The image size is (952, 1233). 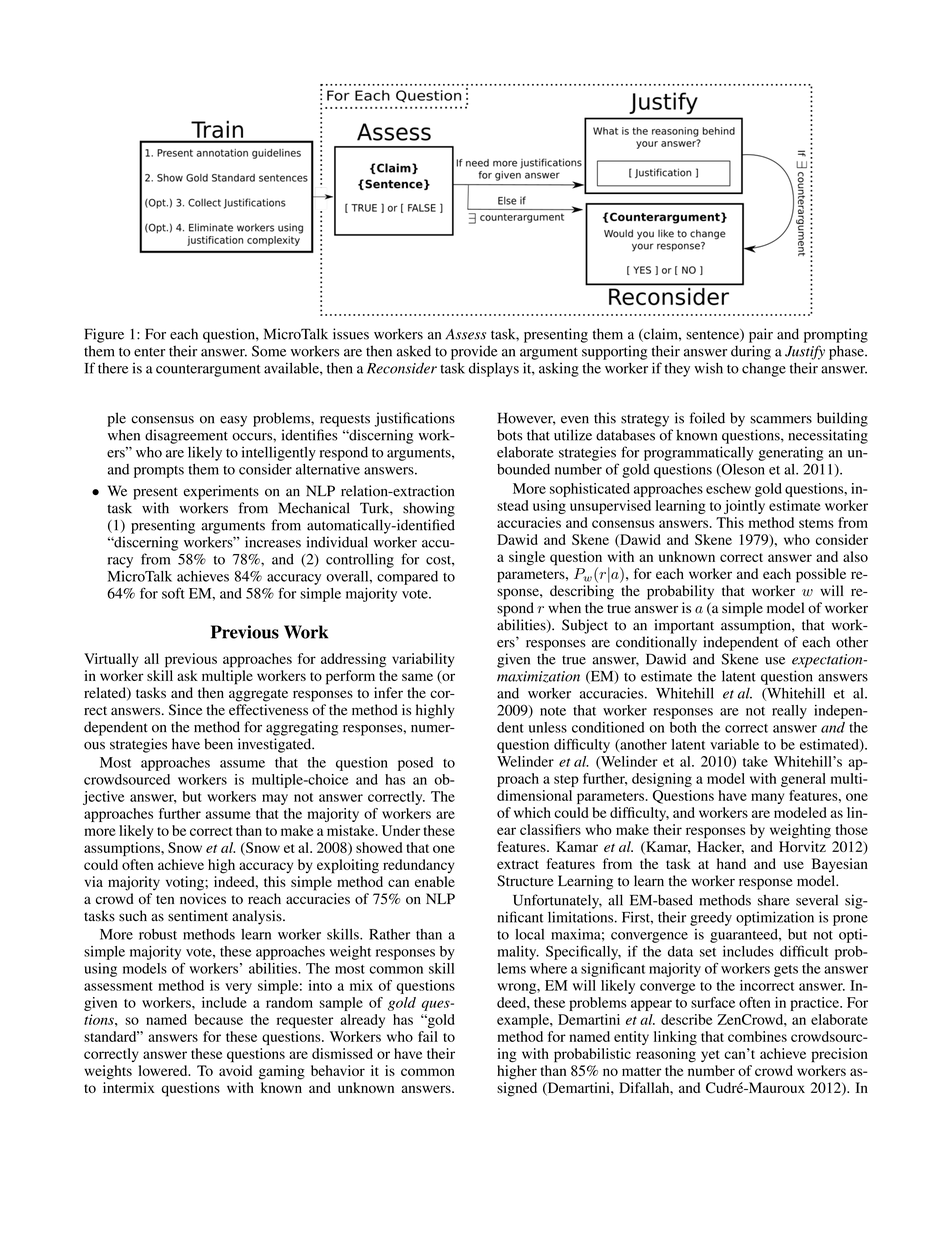 What do you see at coordinates (474, 352) in the screenshot?
I see `provide` at bounding box center [474, 352].
